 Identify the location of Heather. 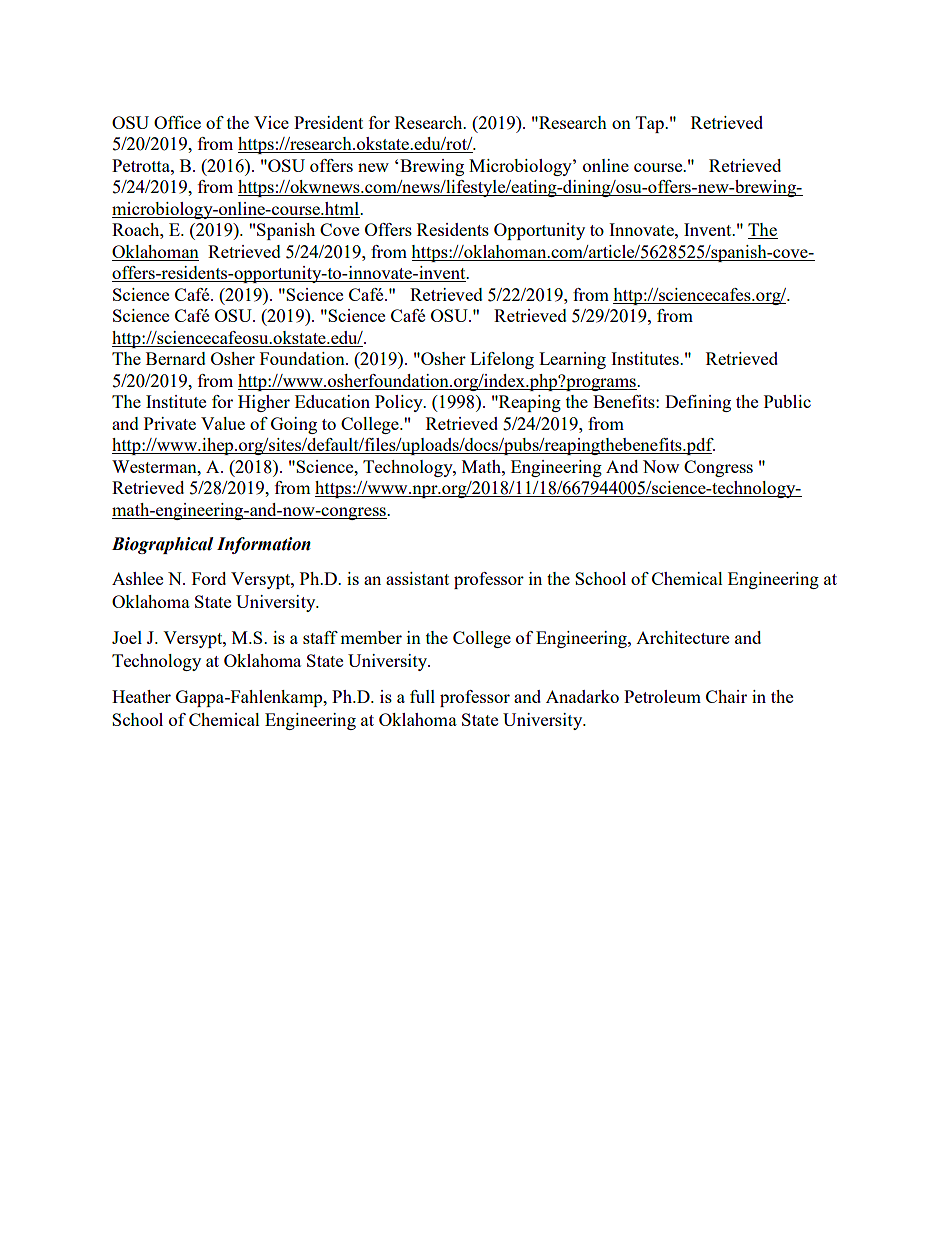
(141, 696).
